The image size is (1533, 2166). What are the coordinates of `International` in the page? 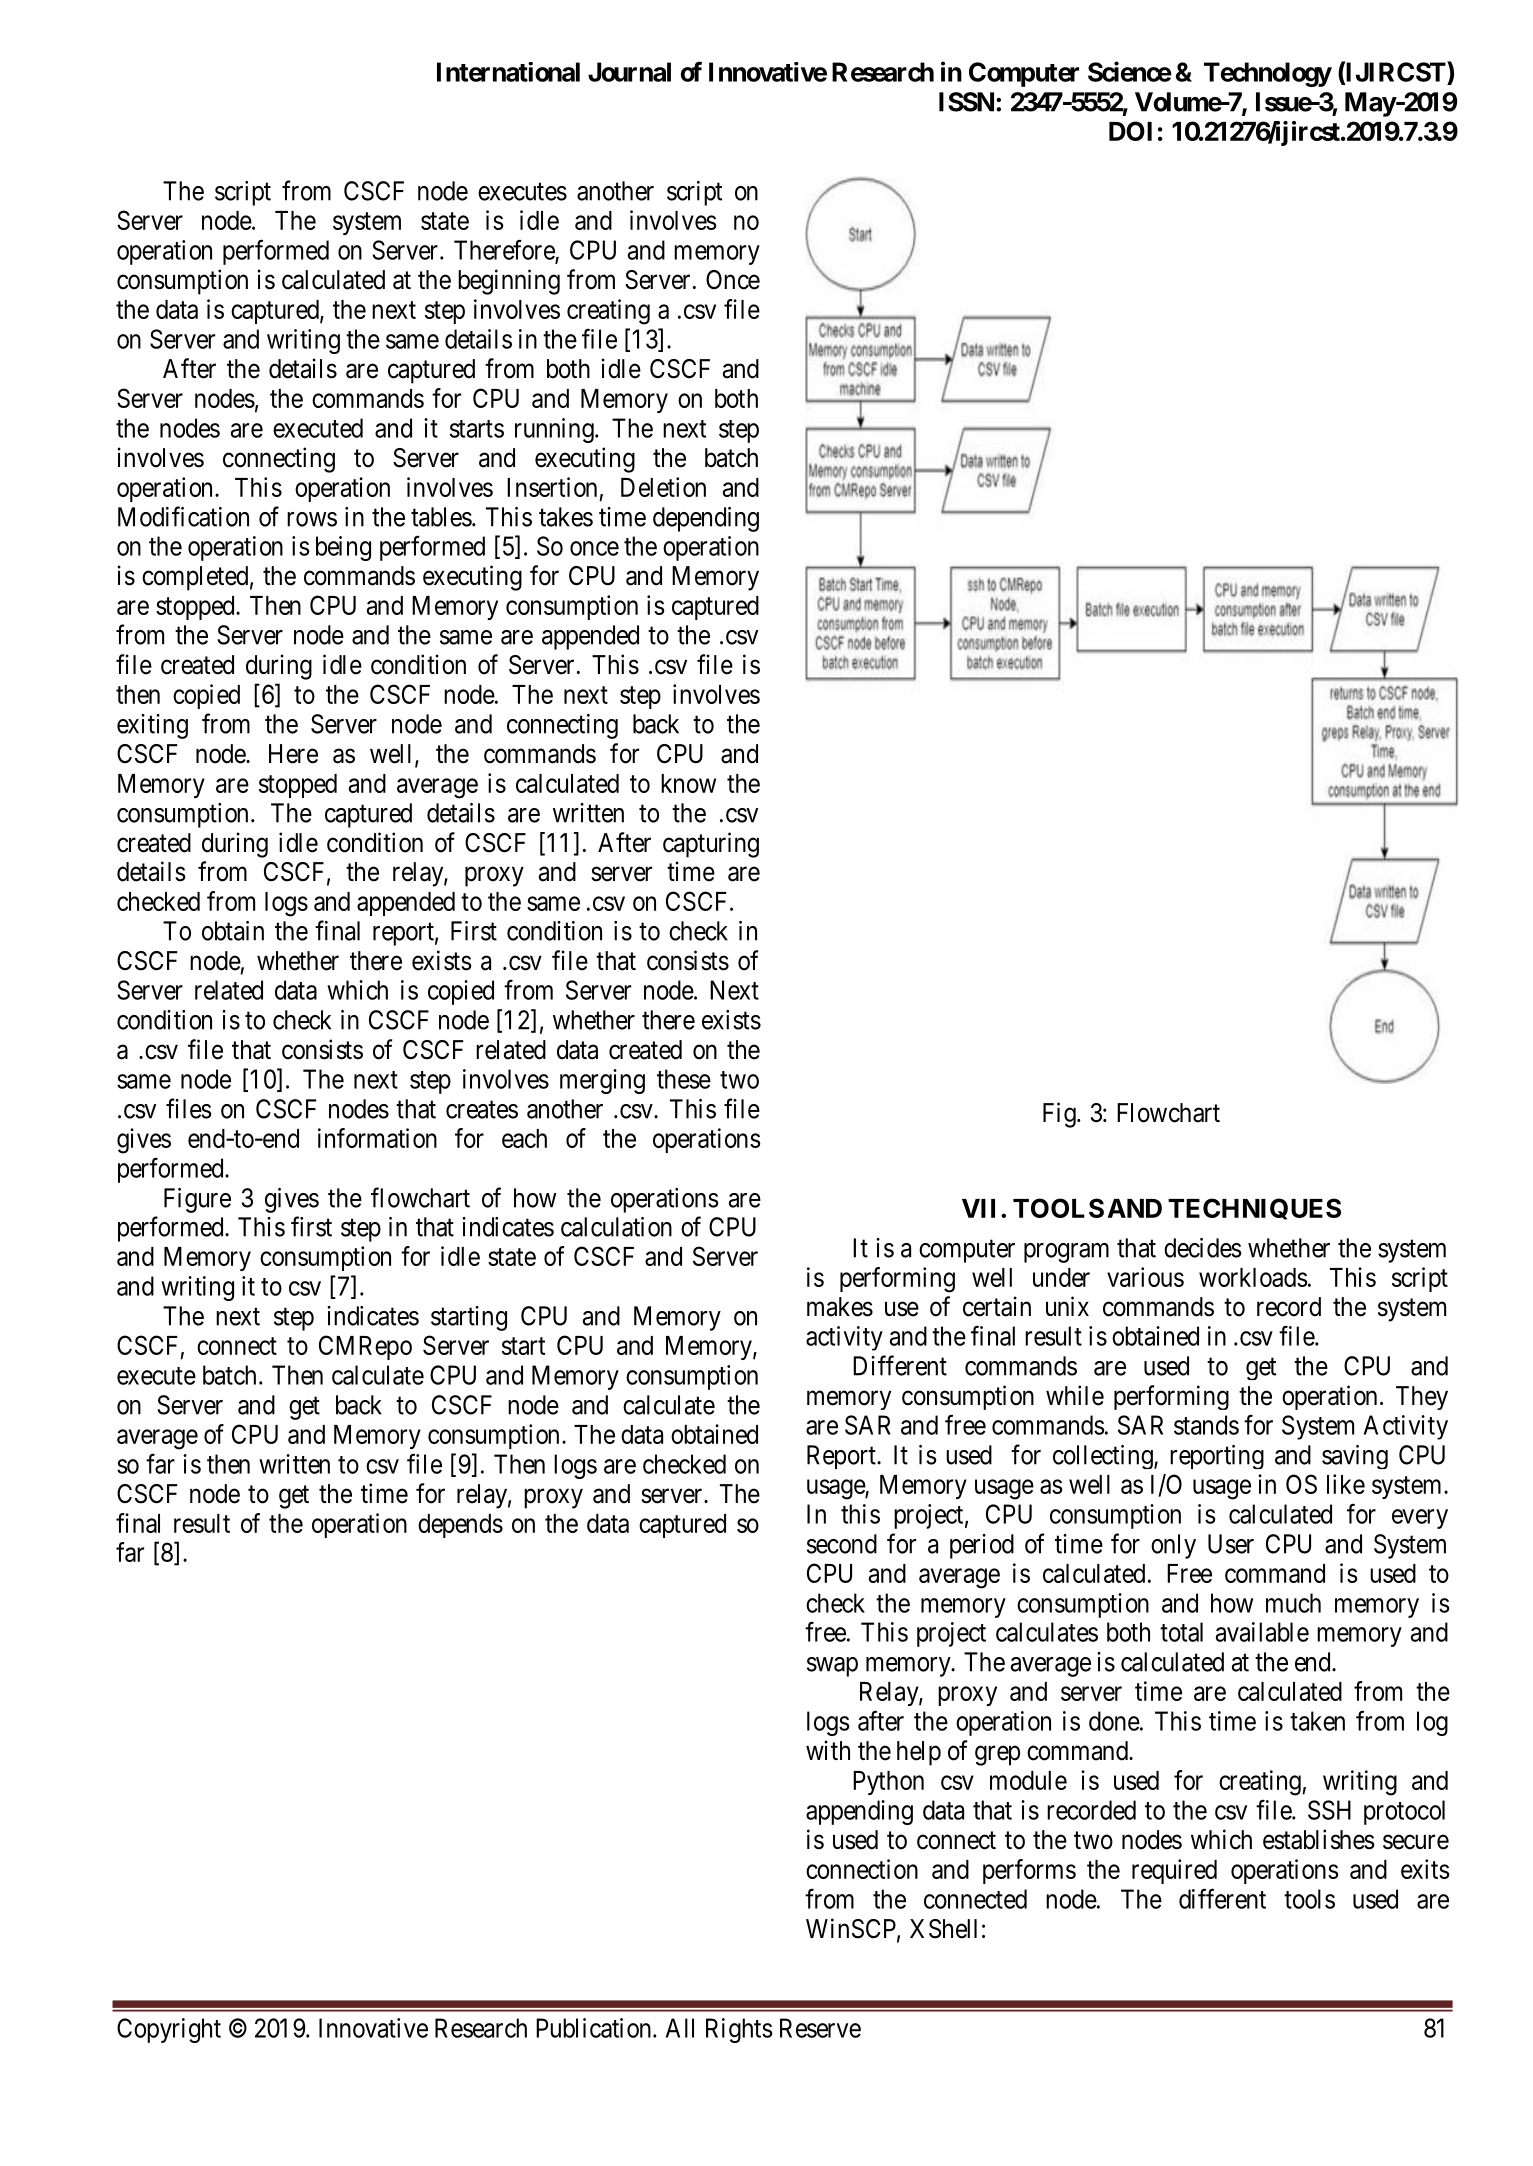 It's located at (508, 72).
